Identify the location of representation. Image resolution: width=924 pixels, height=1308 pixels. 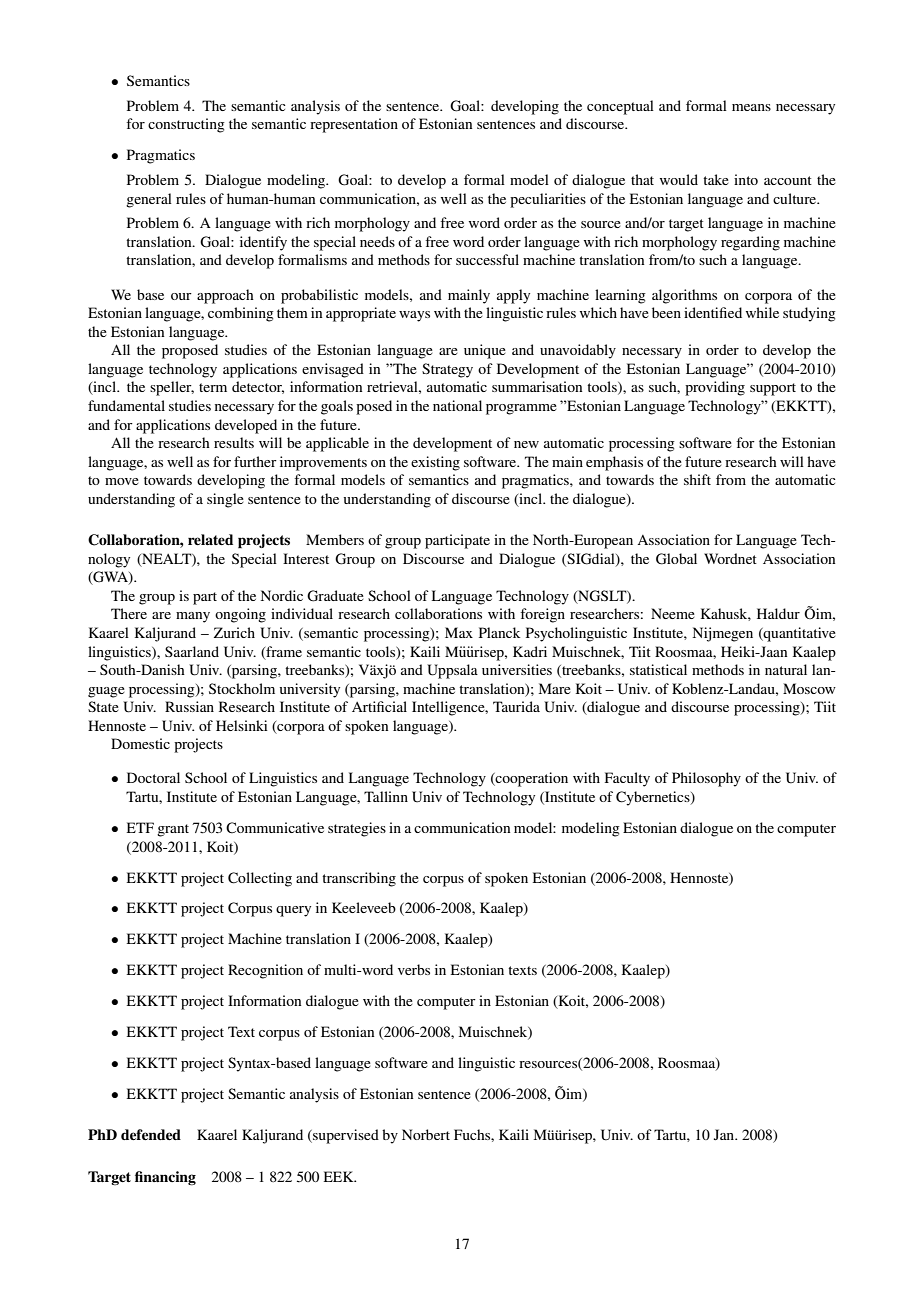
(354, 125).
